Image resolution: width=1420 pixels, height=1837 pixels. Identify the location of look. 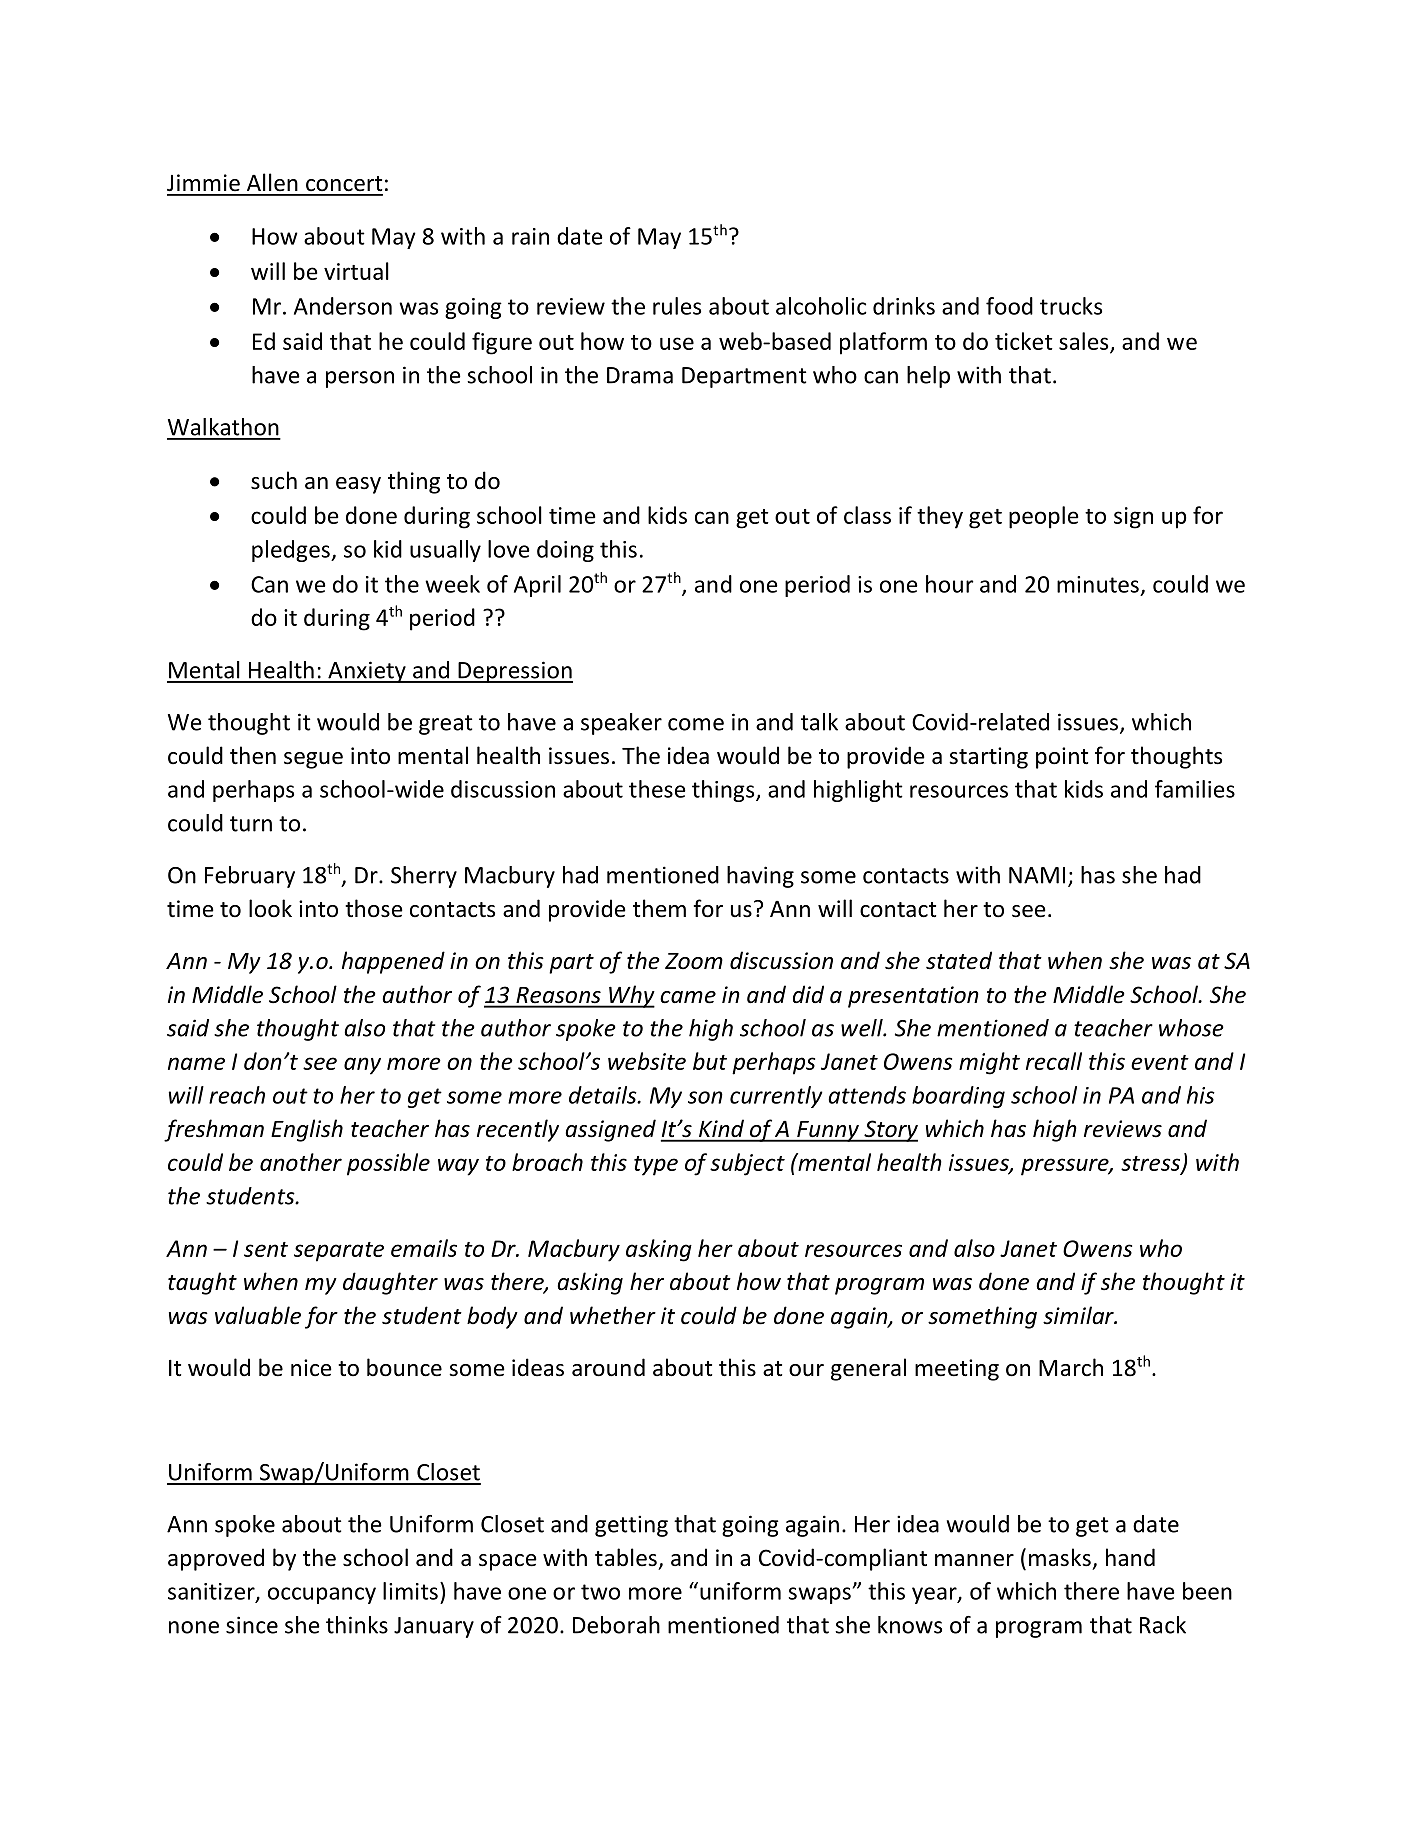
(270, 908).
